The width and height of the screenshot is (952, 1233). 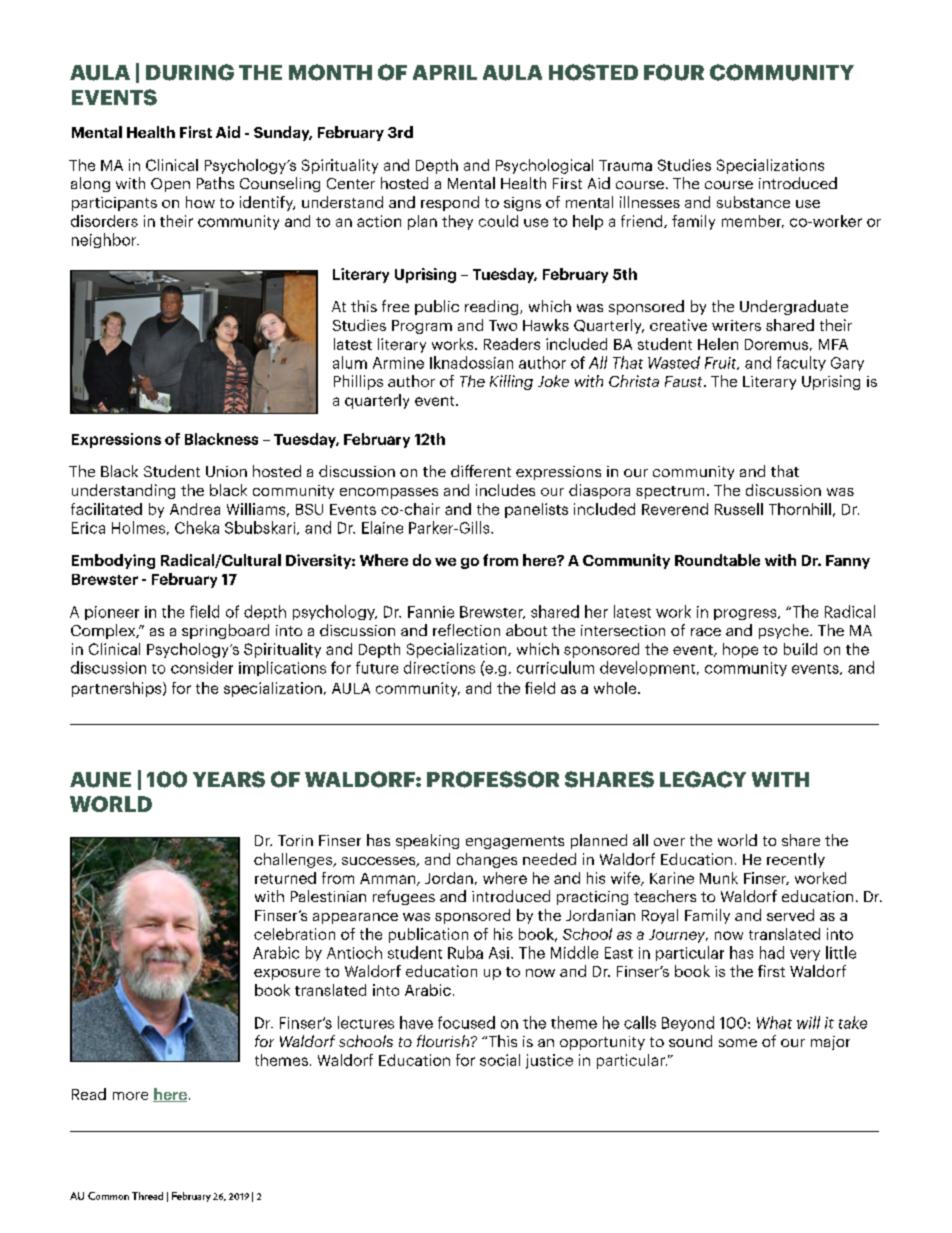 What do you see at coordinates (190, 72) in the screenshot?
I see `DURING` at bounding box center [190, 72].
